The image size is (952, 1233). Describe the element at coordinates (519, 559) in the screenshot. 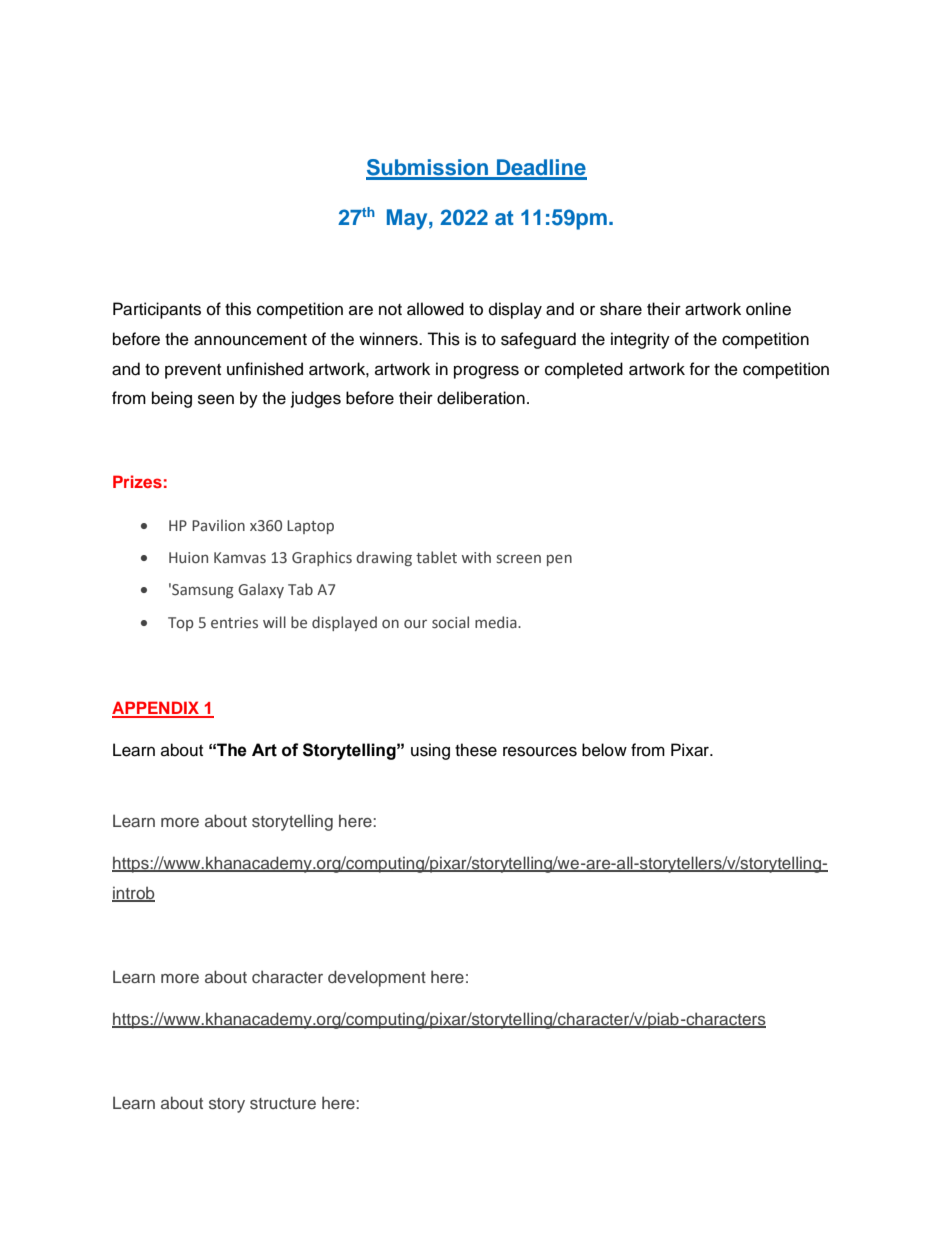

I see `screen` at that location.
